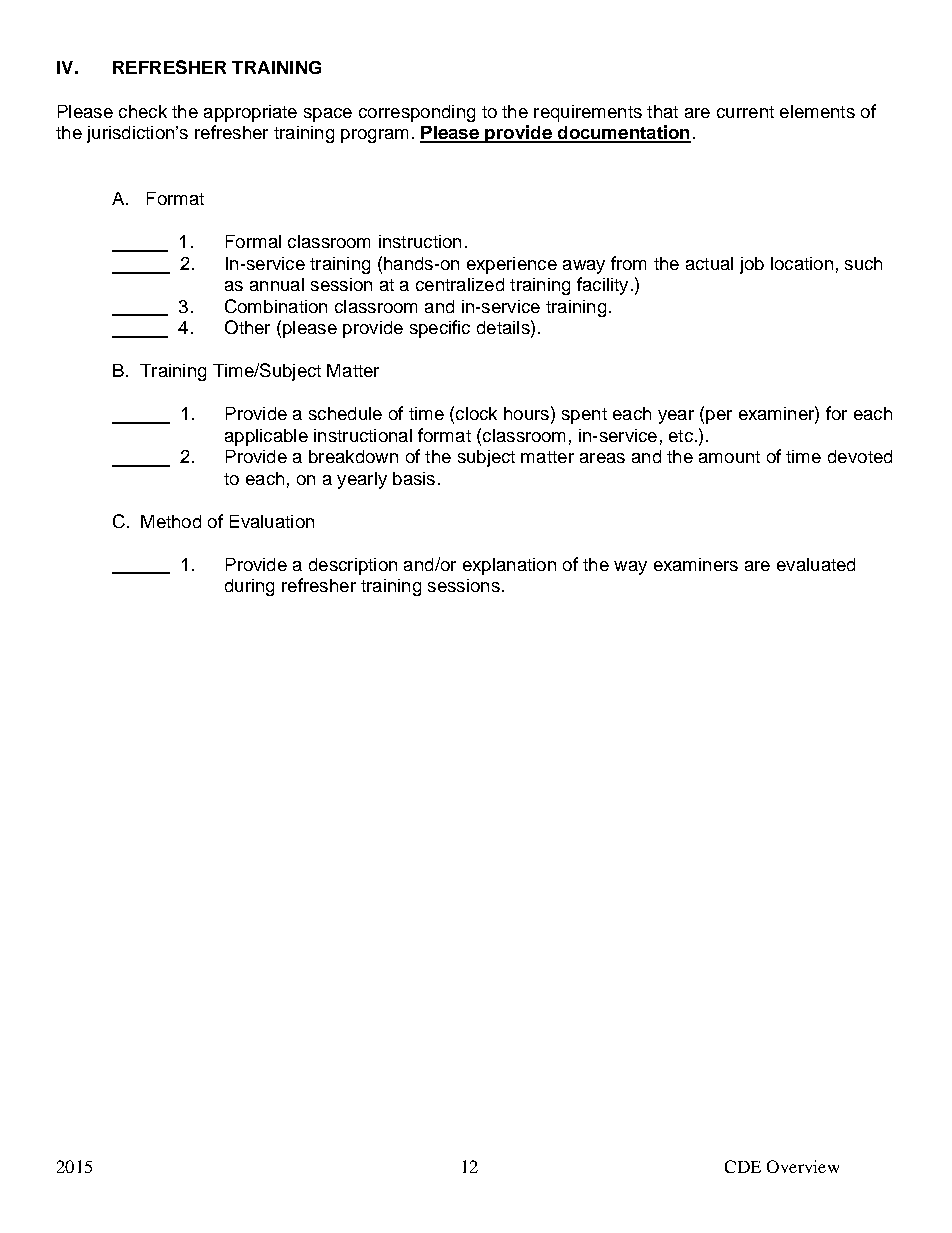 The width and height of the page is (952, 1233). I want to click on requirements, so click(588, 113).
